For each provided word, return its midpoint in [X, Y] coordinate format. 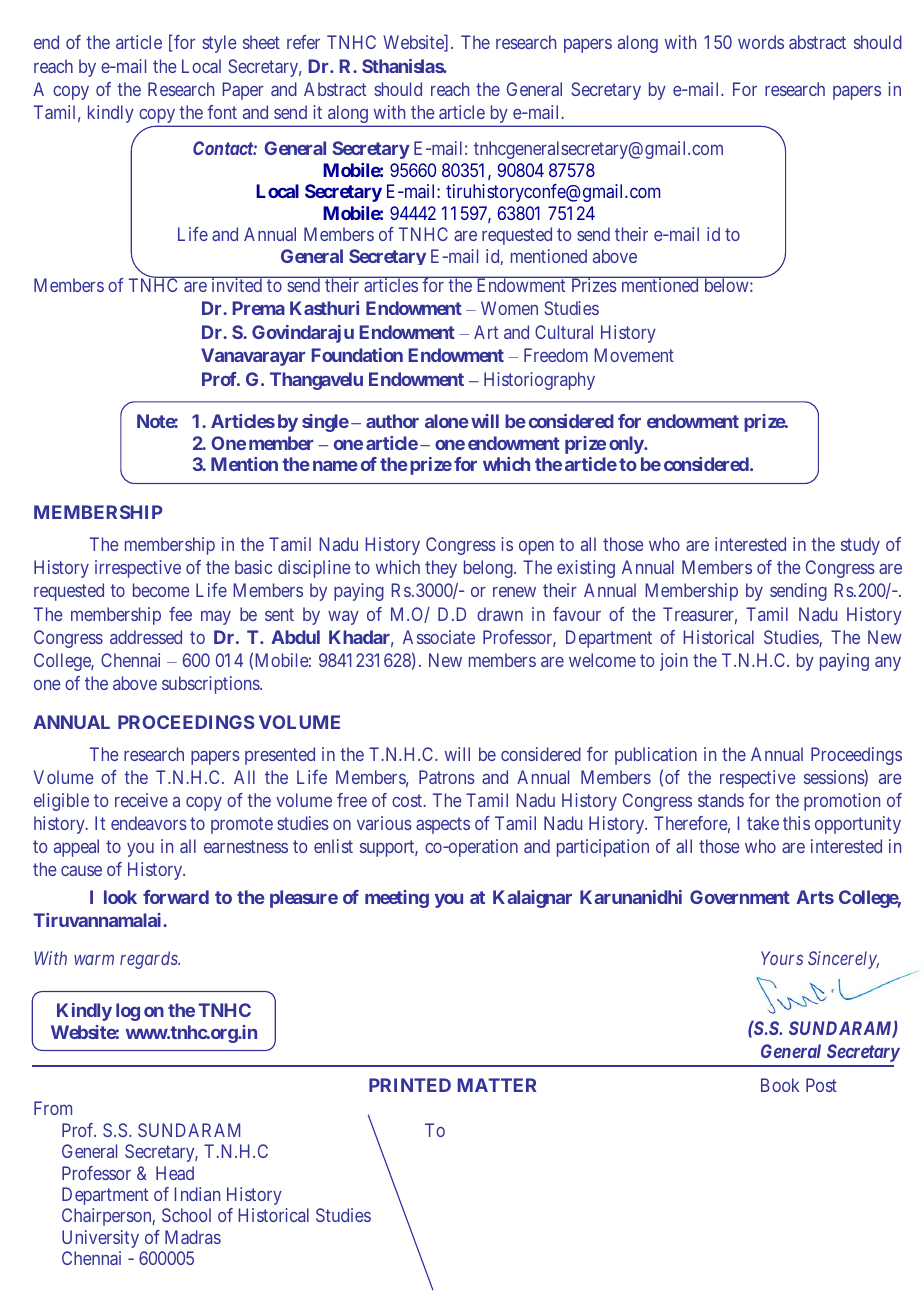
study [860, 546]
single [325, 423]
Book [780, 1085]
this [796, 823]
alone [447, 421]
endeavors [149, 823]
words [761, 42]
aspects [443, 825]
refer [303, 42]
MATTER [497, 1085]
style [219, 44]
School [186, 1215]
